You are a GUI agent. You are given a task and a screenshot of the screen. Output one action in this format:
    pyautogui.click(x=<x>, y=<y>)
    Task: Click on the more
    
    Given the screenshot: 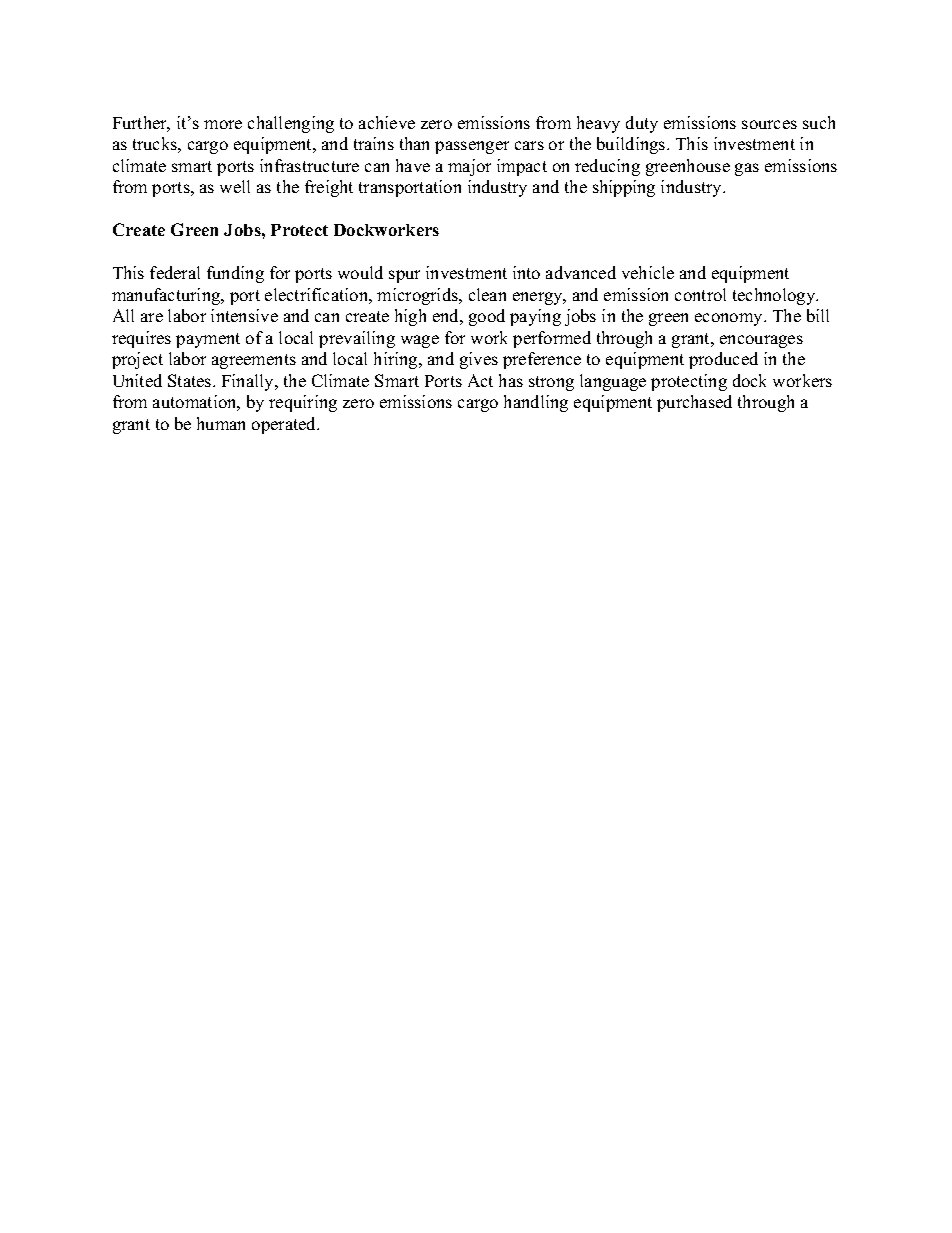 What is the action you would take?
    pyautogui.click(x=223, y=124)
